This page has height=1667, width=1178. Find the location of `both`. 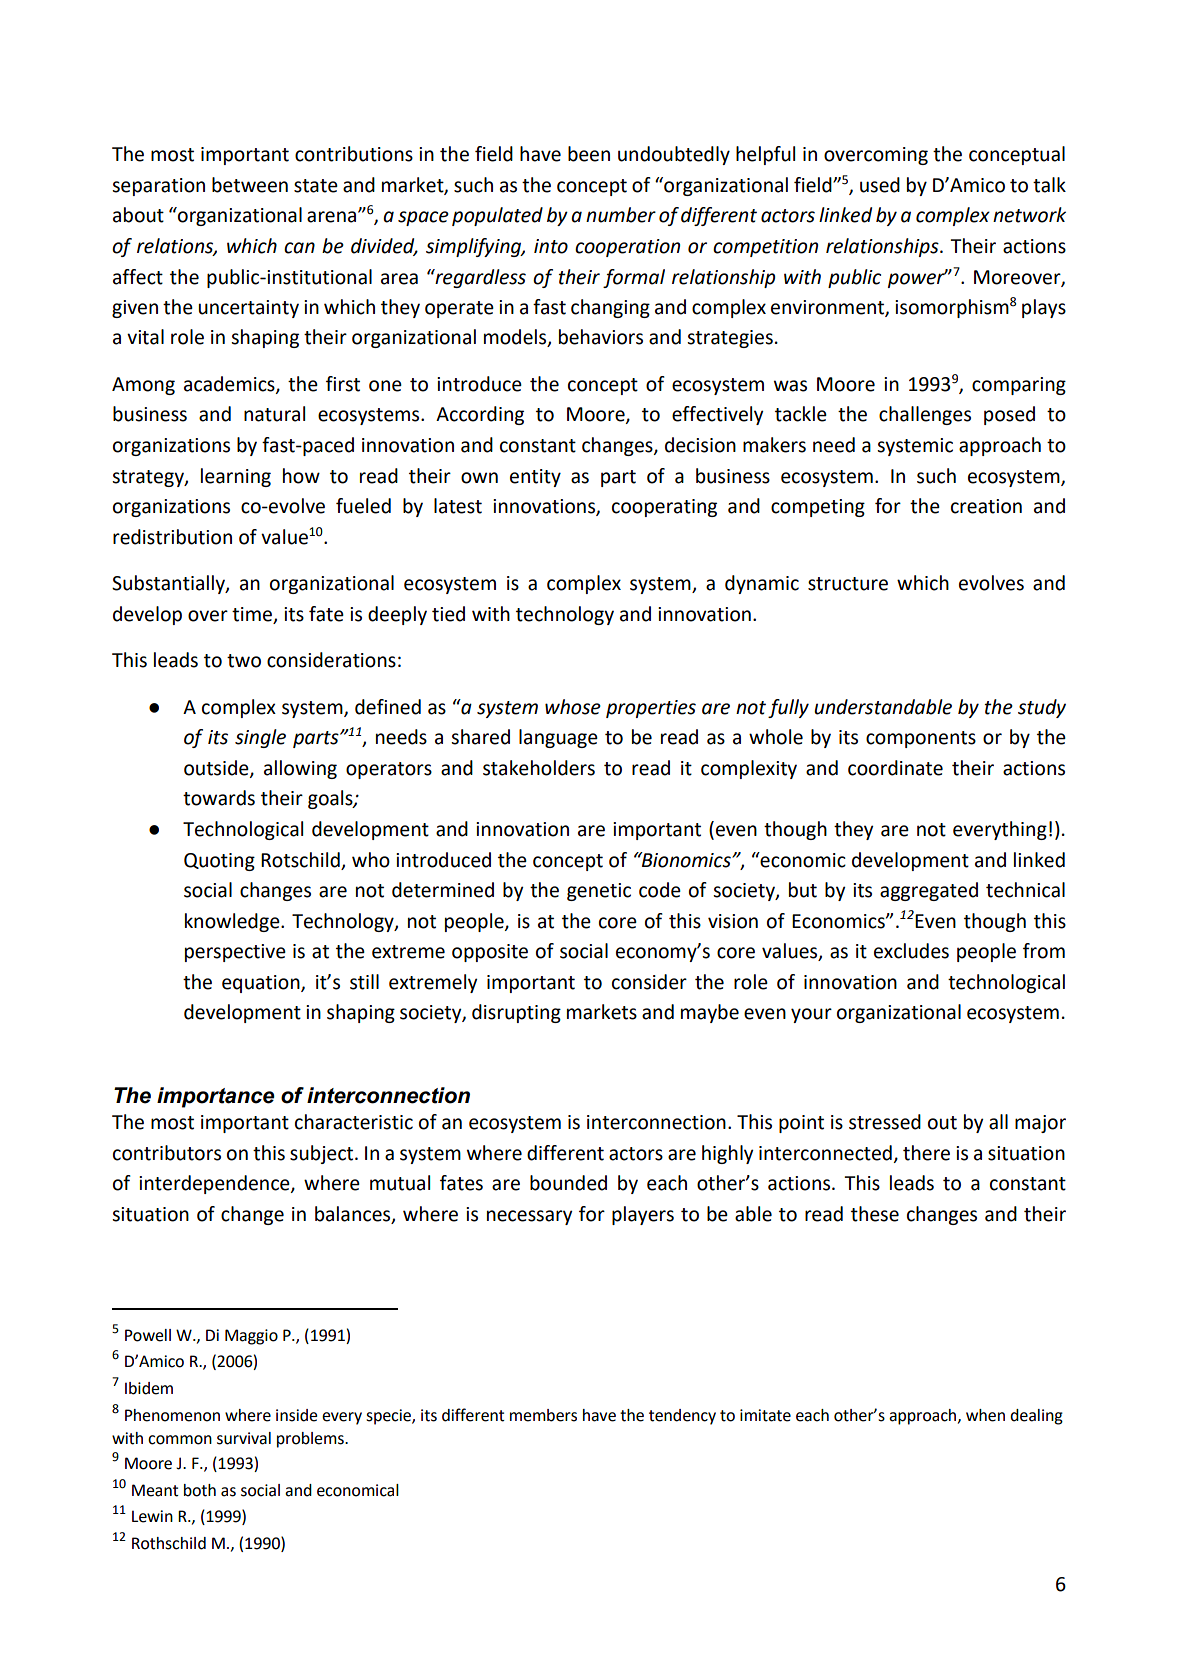

both is located at coordinates (200, 1490).
